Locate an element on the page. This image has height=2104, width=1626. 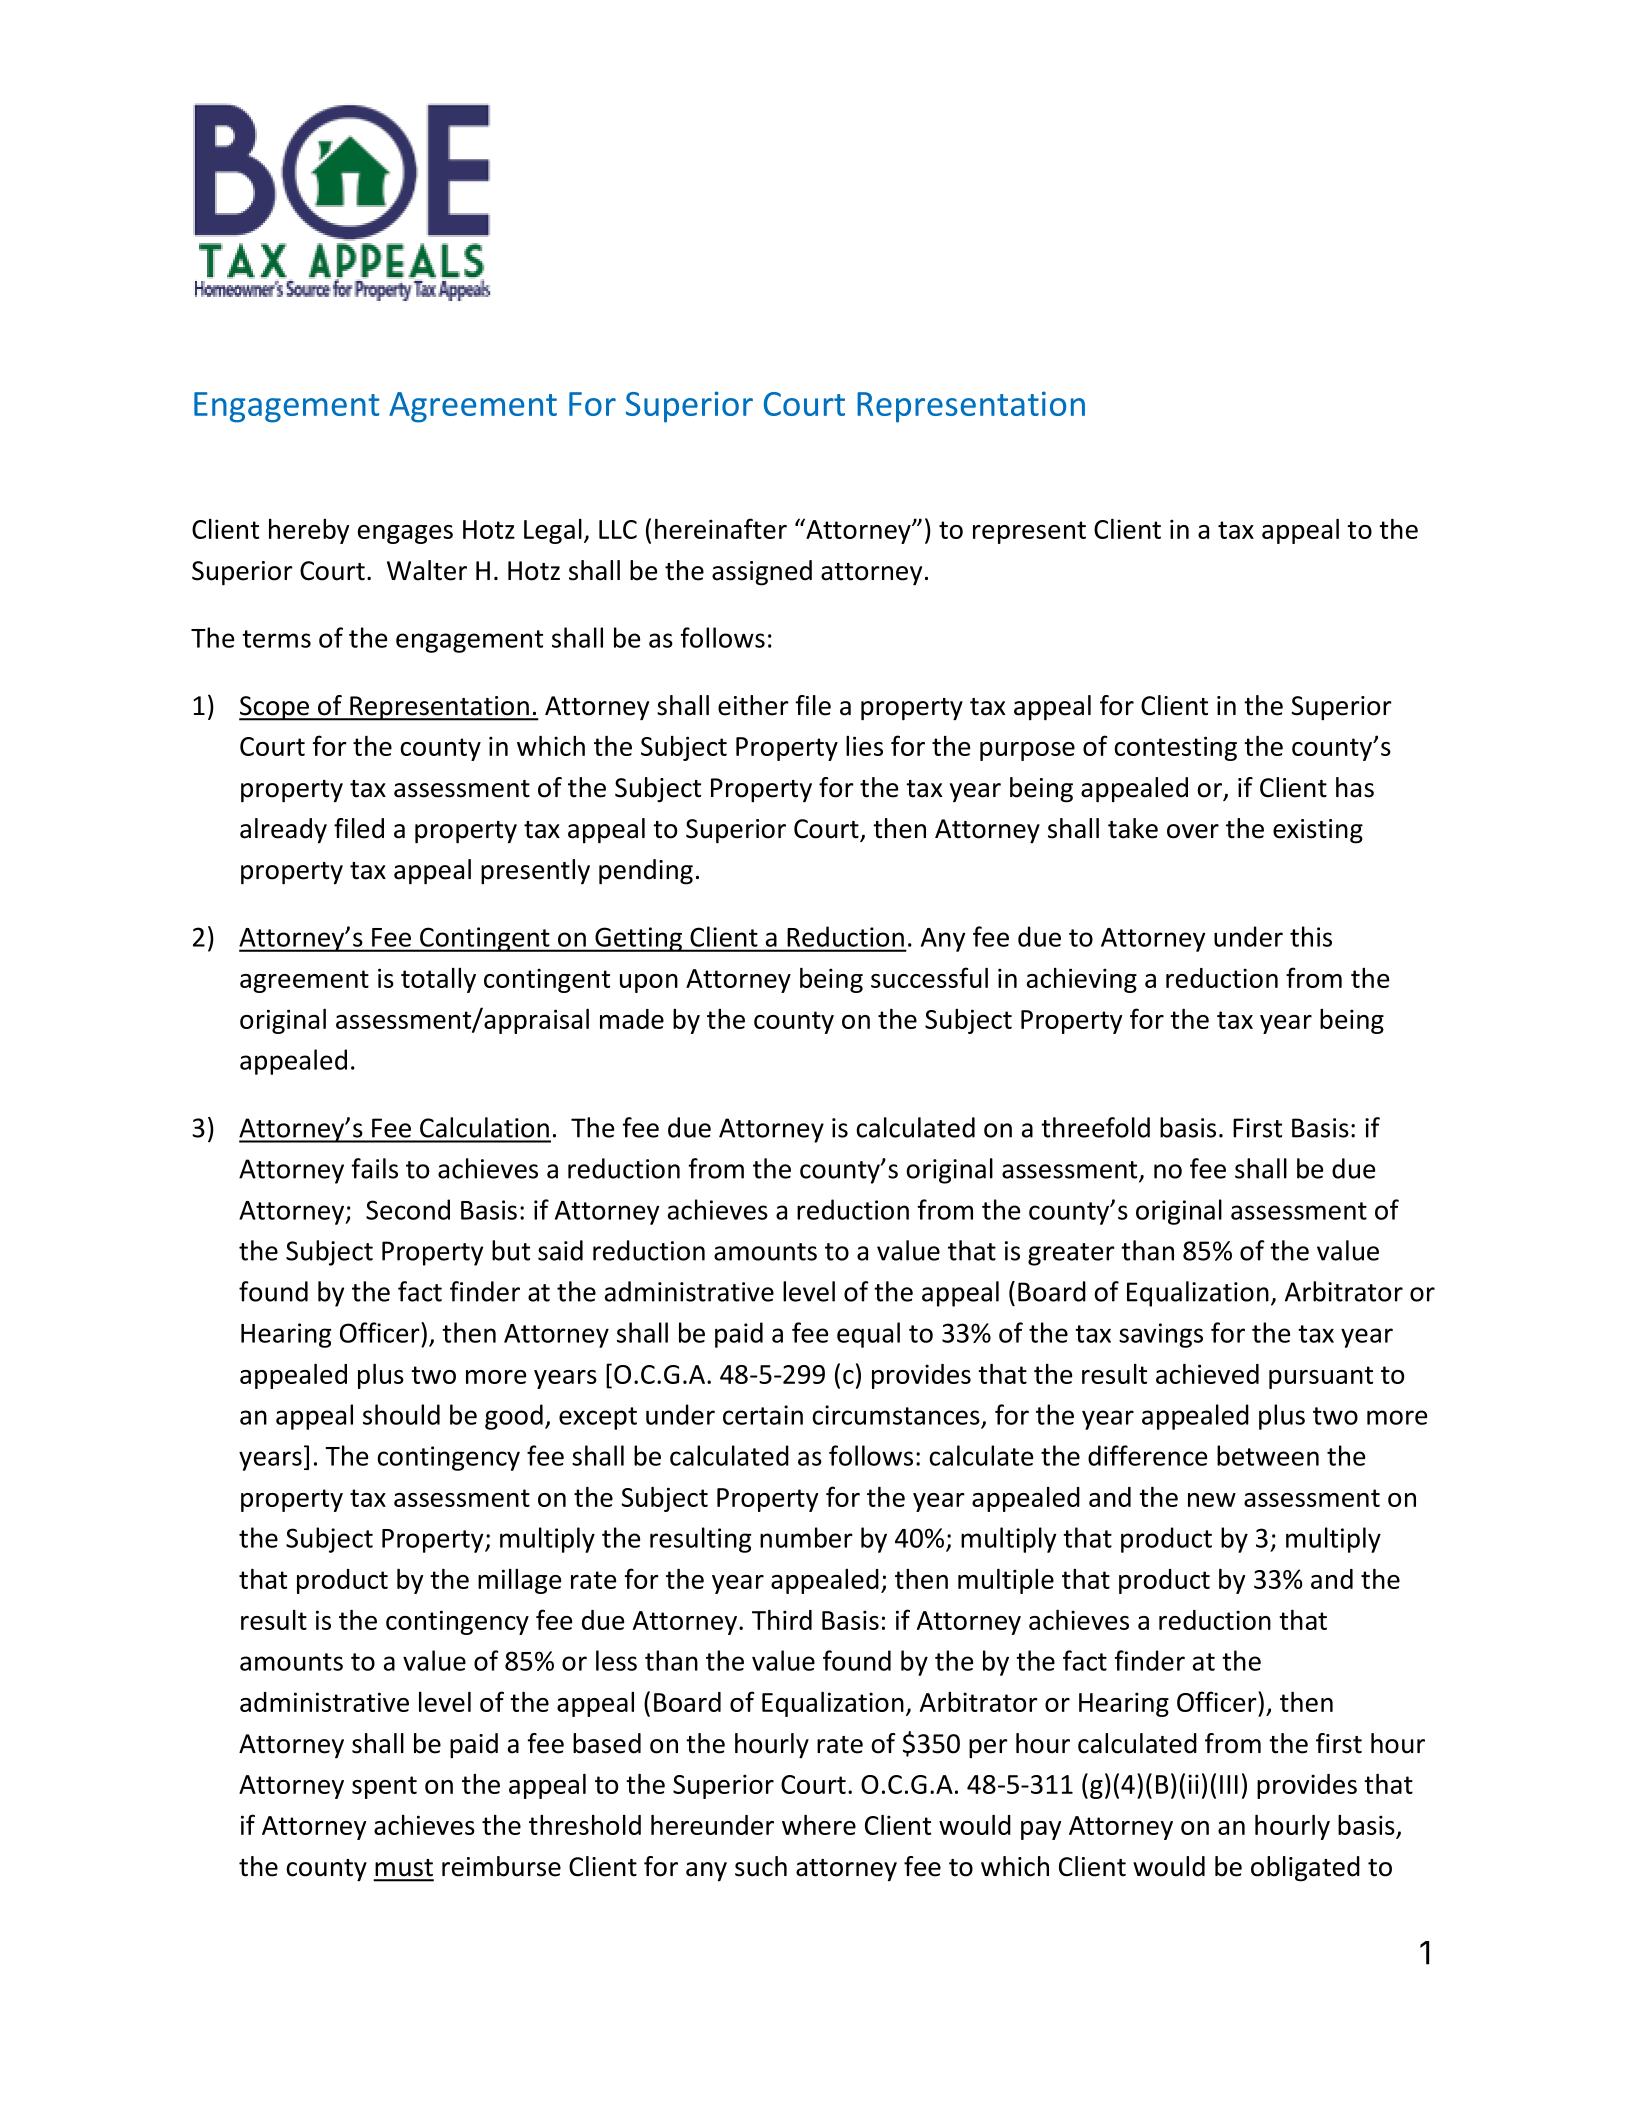
successful is located at coordinates (929, 977).
